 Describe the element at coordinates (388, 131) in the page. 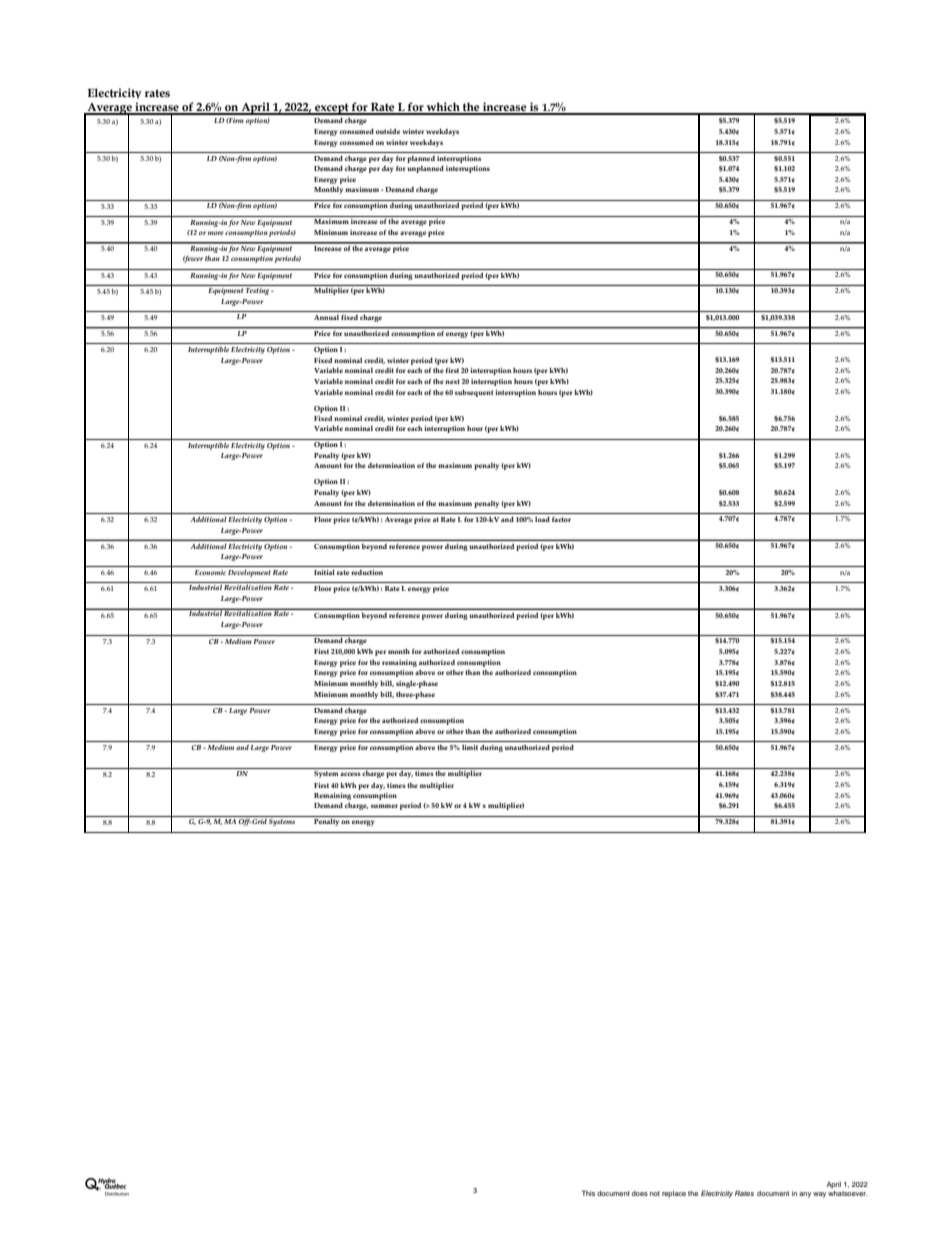

I see `outside` at that location.
